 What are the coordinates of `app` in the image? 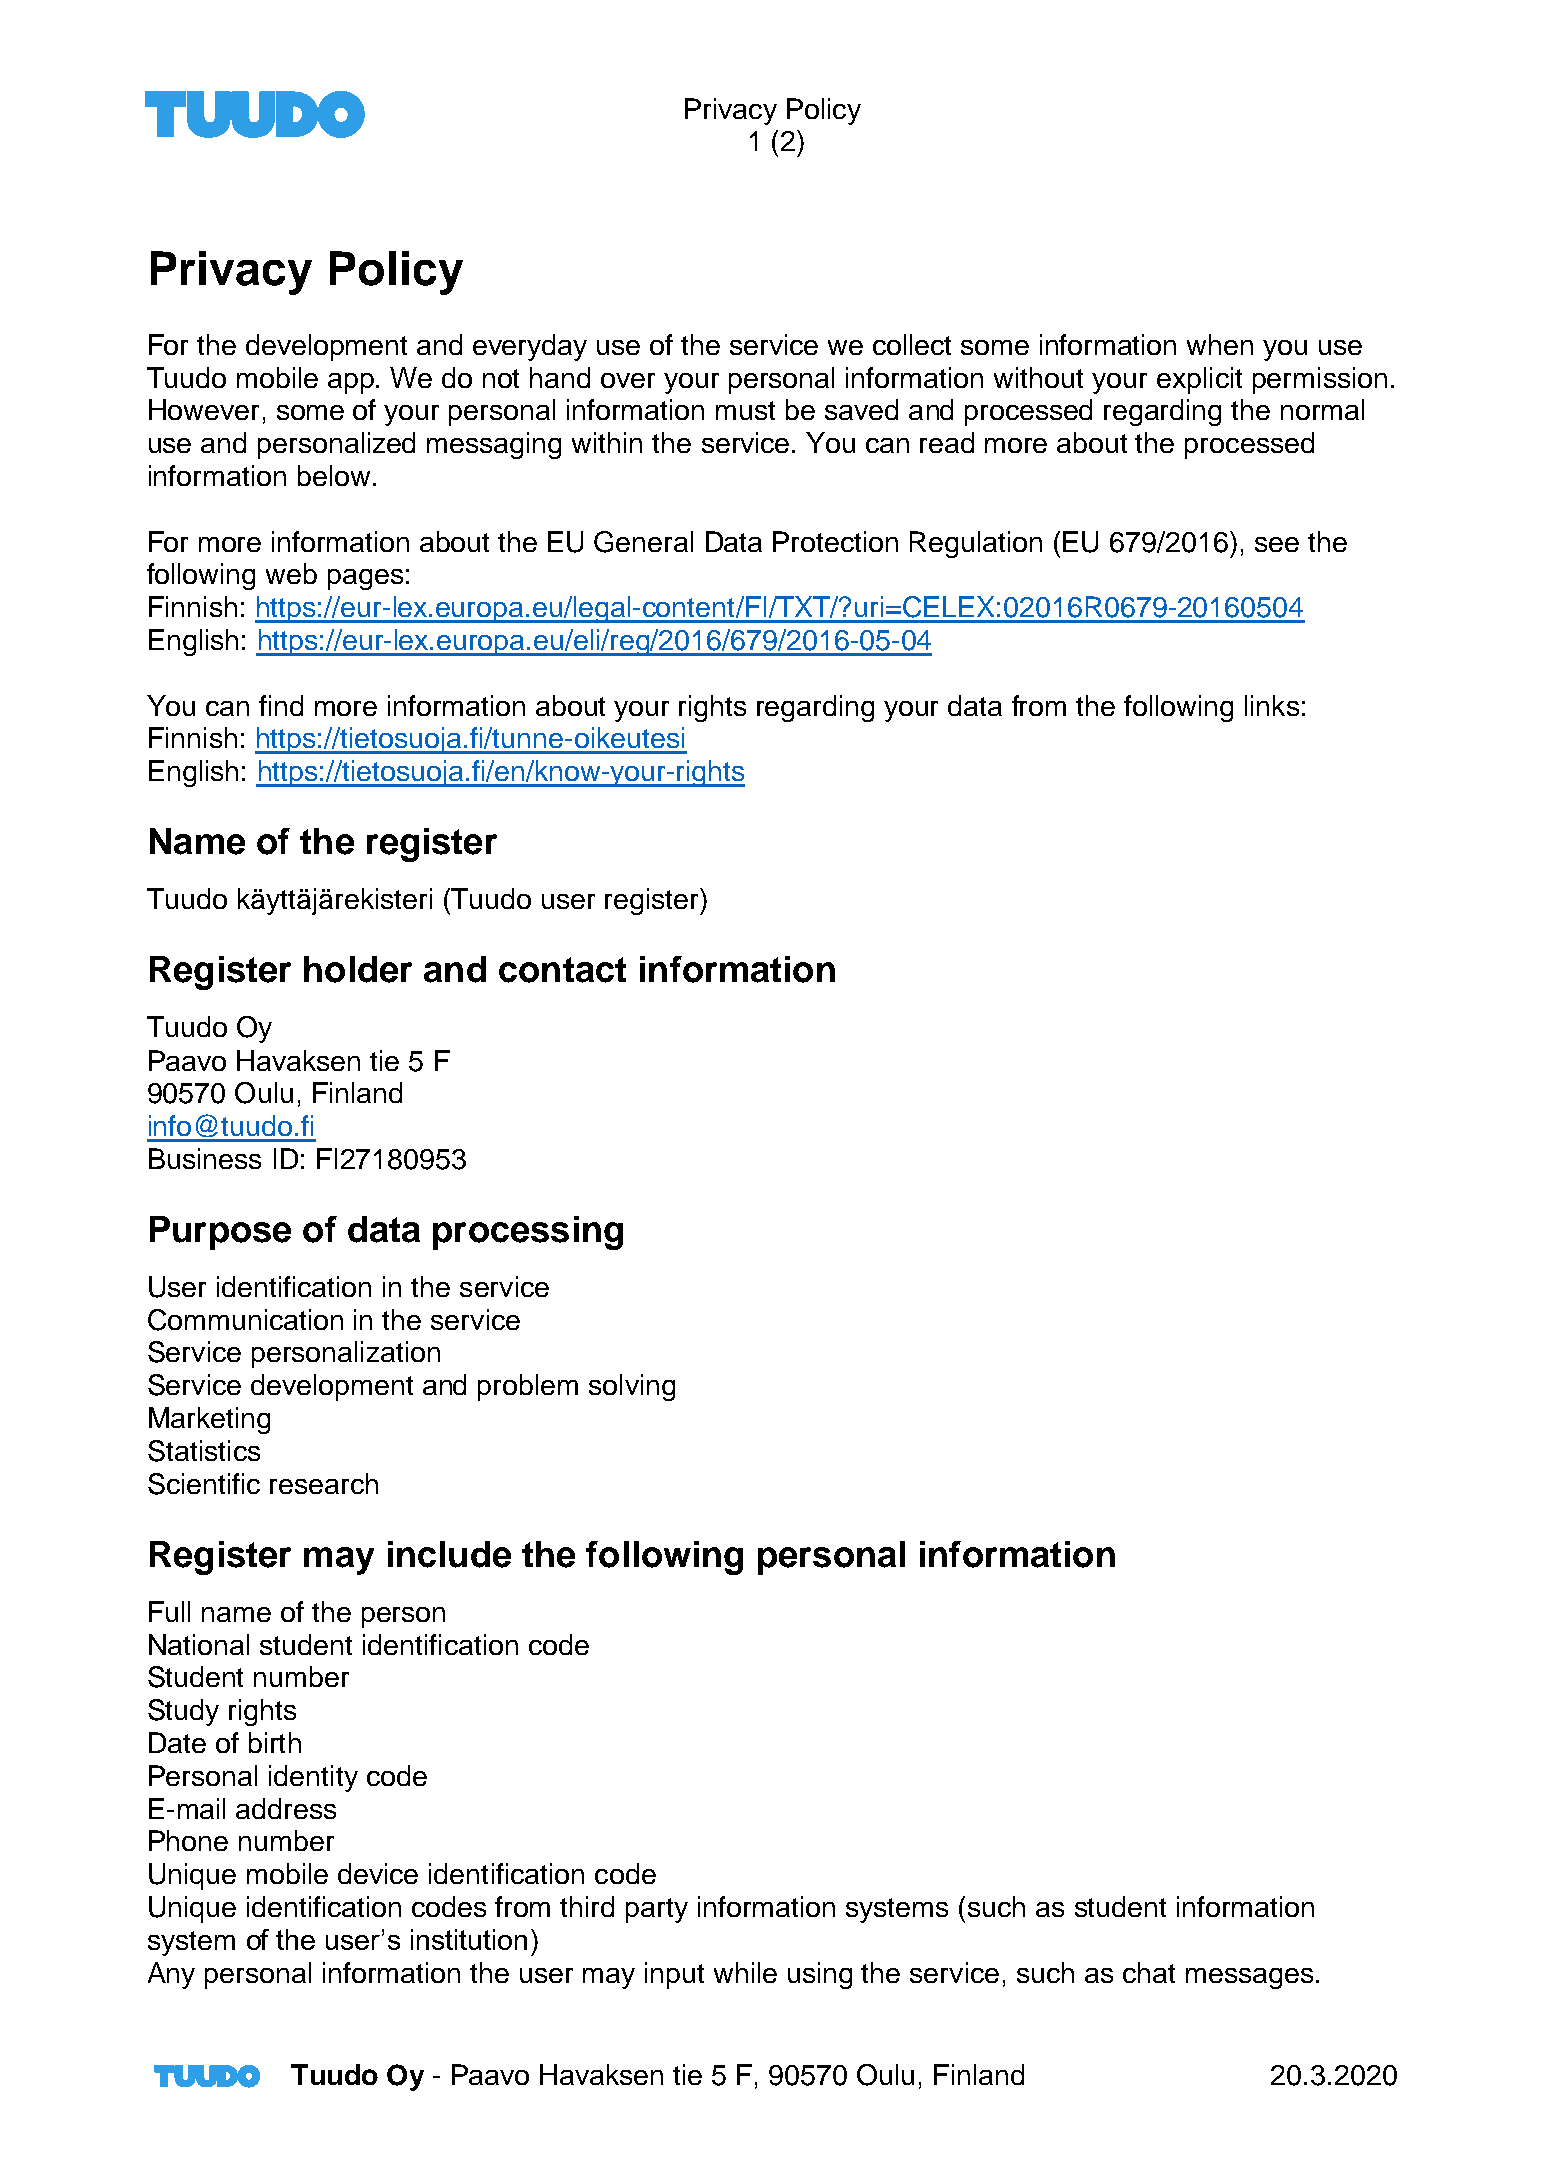 It's located at (352, 383).
